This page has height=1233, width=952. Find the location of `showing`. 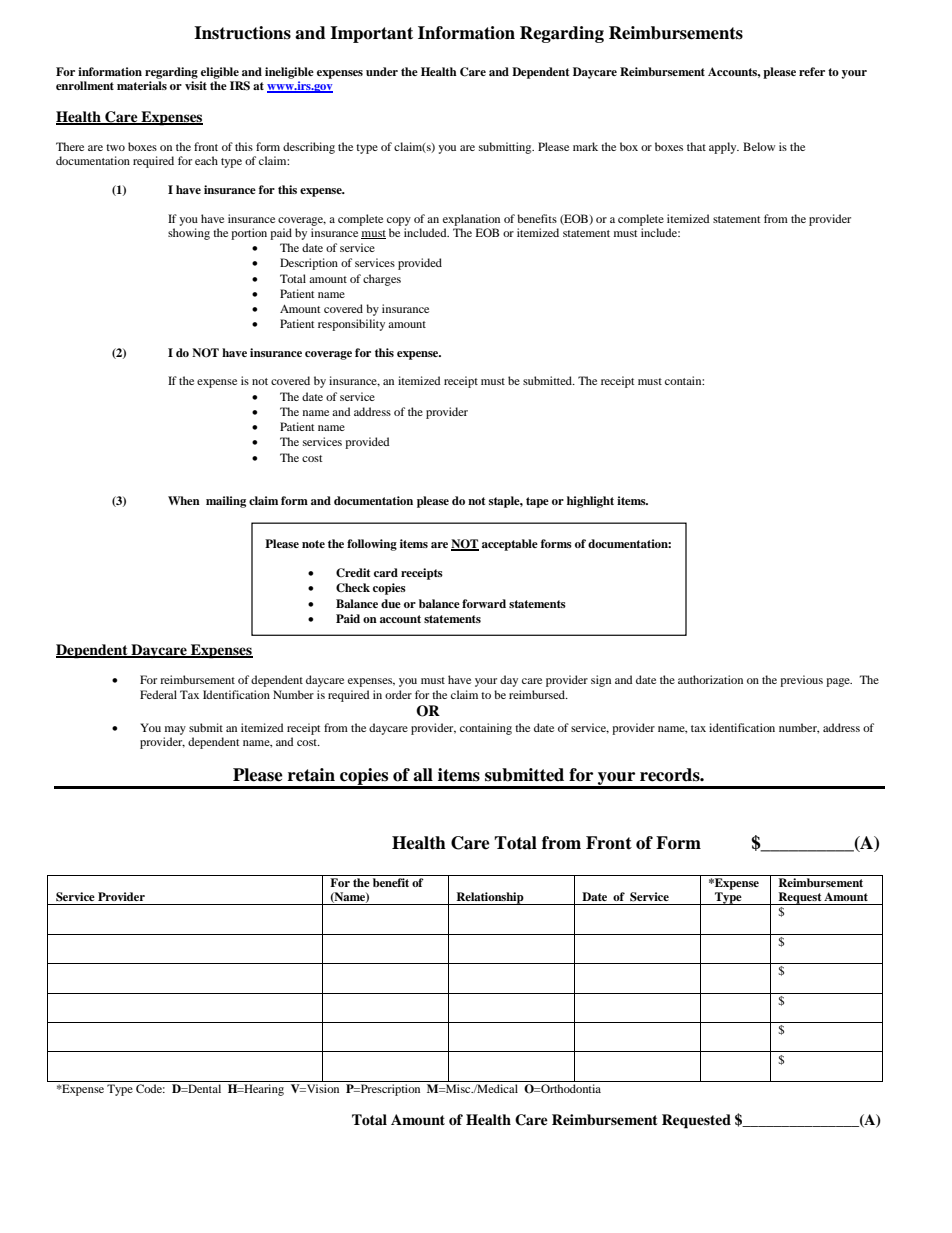

showing is located at coordinates (189, 234).
